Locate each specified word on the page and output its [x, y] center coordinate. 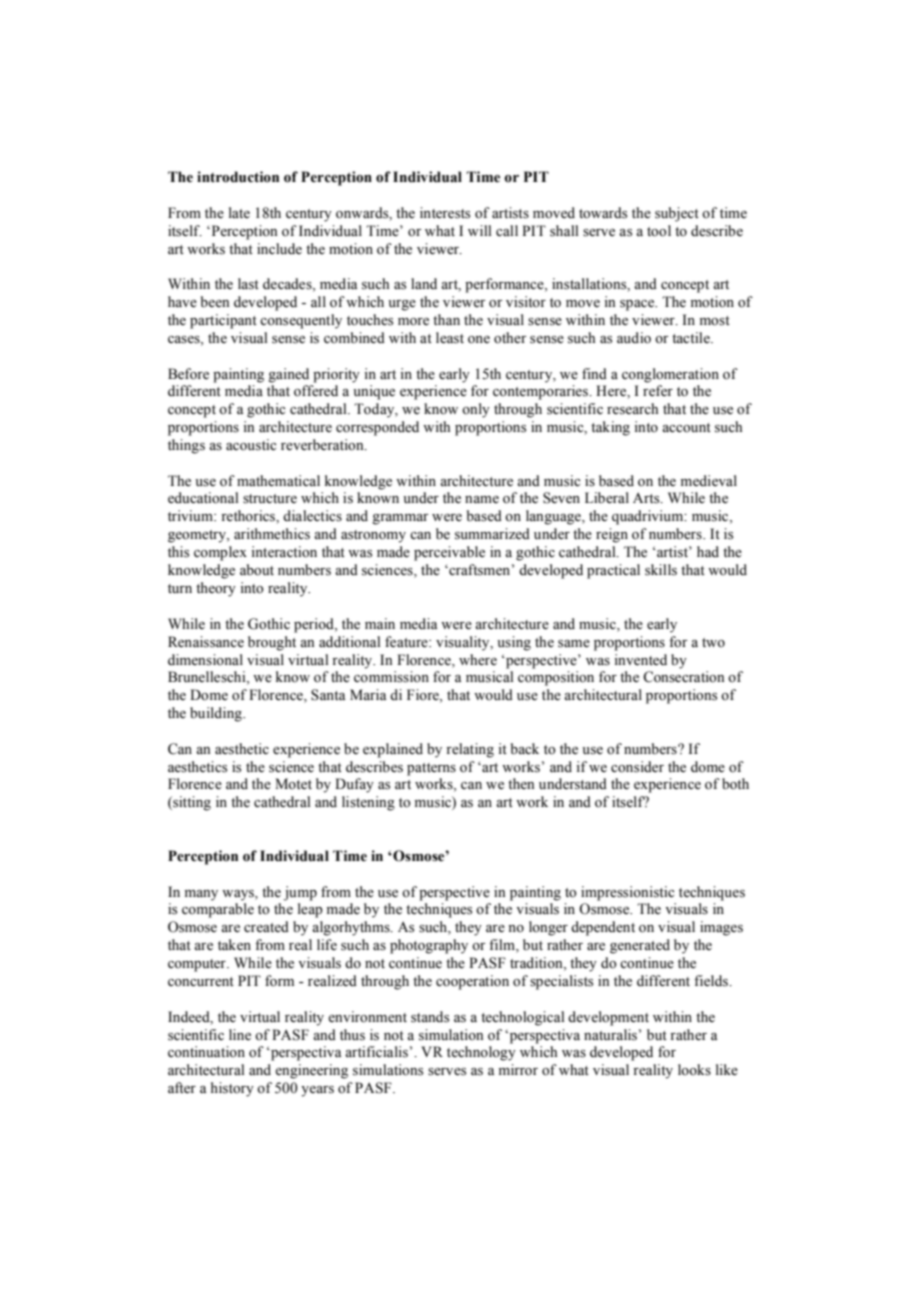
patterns [431, 769]
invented [640, 660]
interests [445, 213]
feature [407, 642]
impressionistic [627, 893]
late [239, 212]
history [232, 1089]
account [686, 428]
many [201, 895]
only [476, 410]
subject [677, 214]
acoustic [251, 445]
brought [272, 643]
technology [481, 1053]
